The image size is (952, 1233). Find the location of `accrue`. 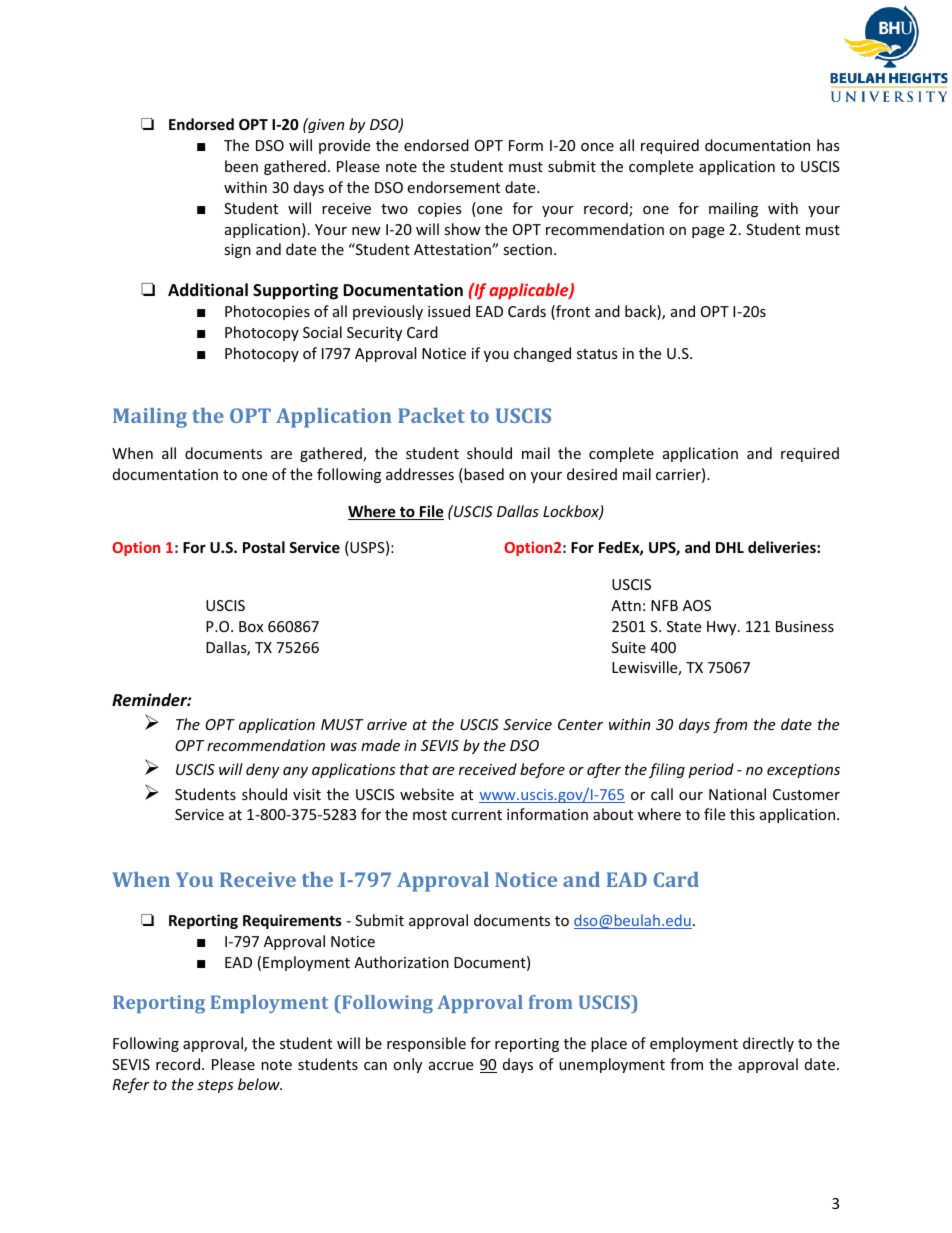

accrue is located at coordinates (451, 1066).
